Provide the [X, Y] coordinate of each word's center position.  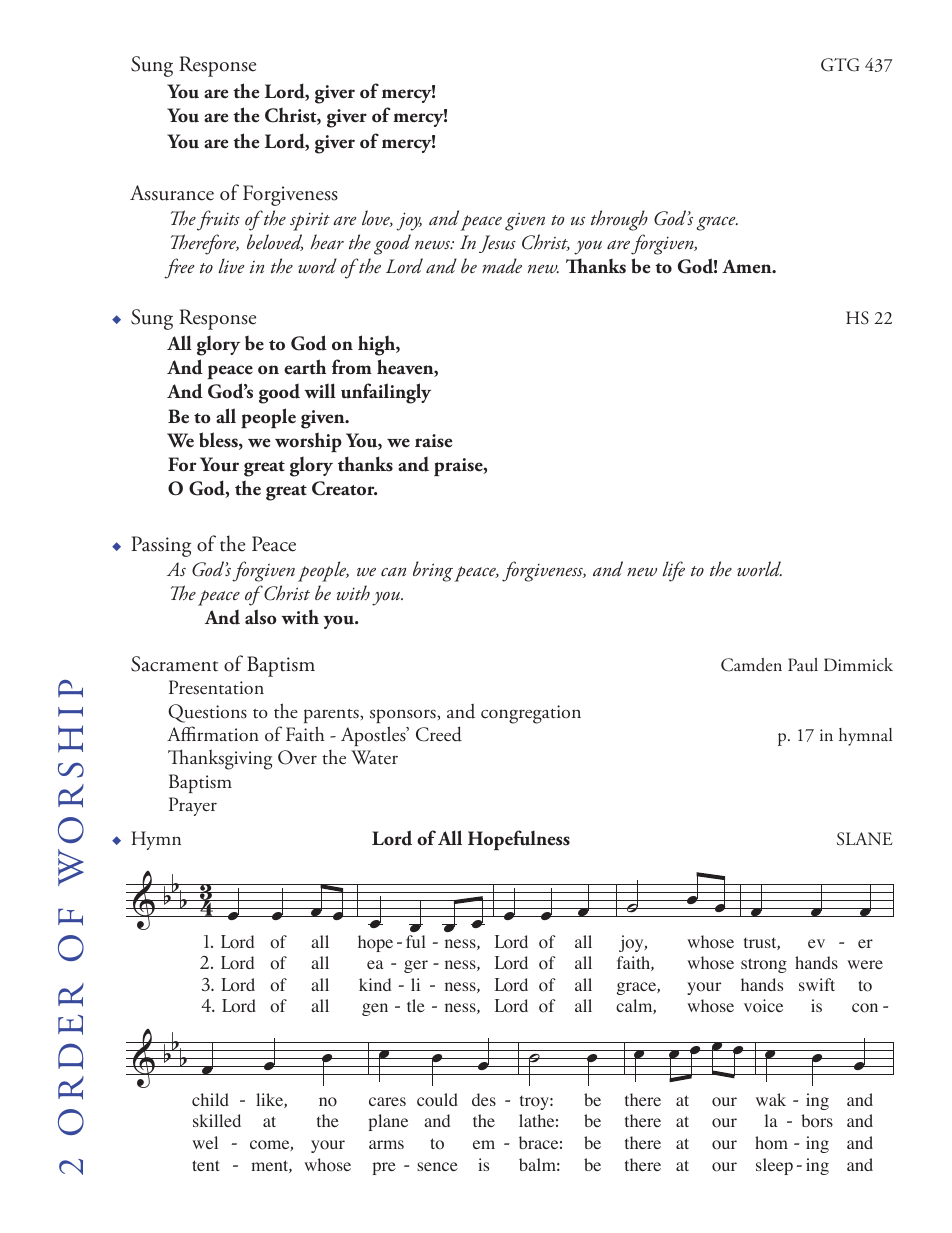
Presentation [216, 687]
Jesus [497, 244]
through [619, 220]
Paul [803, 665]
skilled [217, 1120]
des [484, 1099]
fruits [218, 220]
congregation [531, 714]
